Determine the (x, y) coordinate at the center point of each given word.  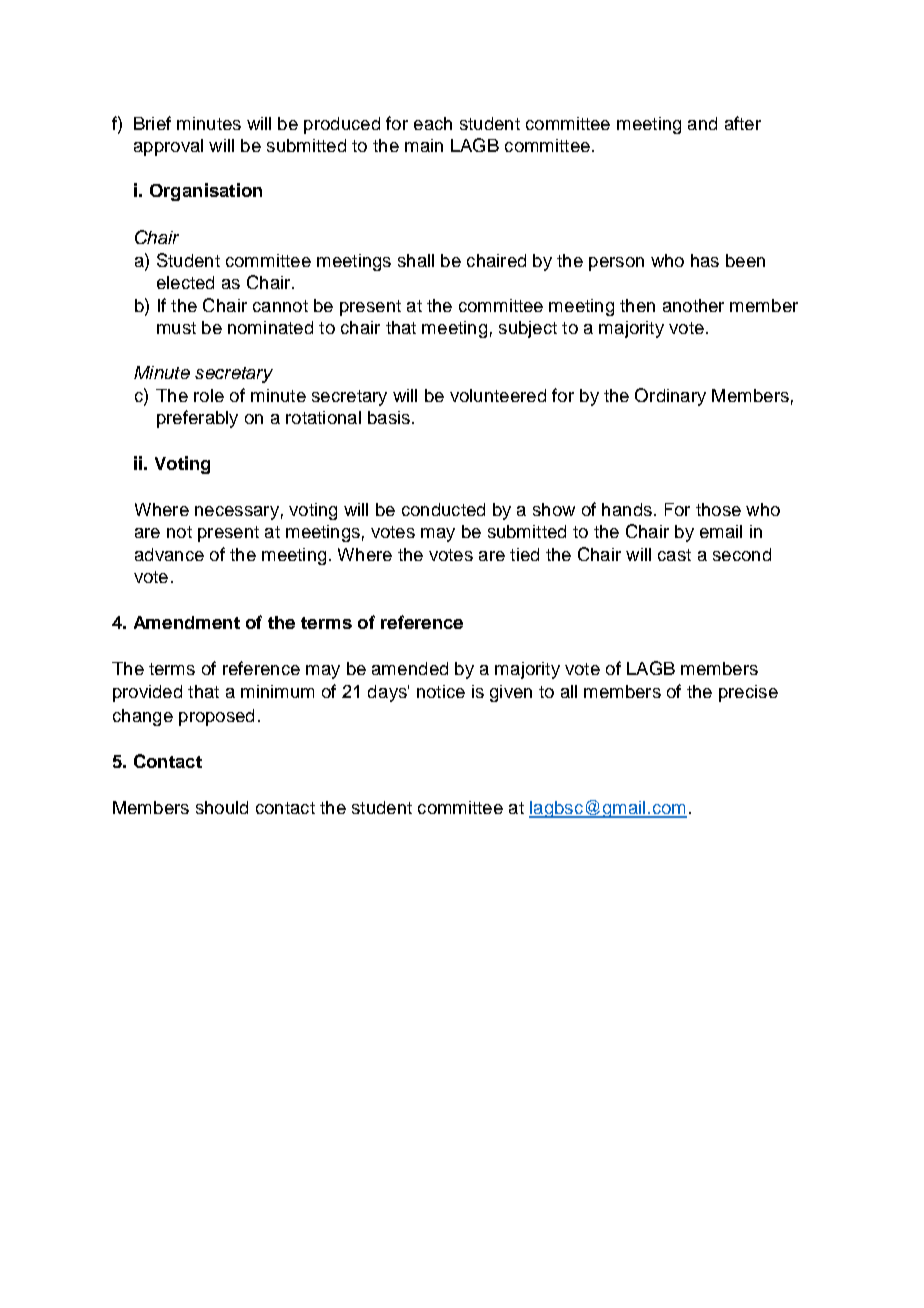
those (718, 509)
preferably (197, 419)
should (222, 807)
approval (168, 147)
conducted (443, 509)
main (424, 145)
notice (441, 691)
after (743, 123)
